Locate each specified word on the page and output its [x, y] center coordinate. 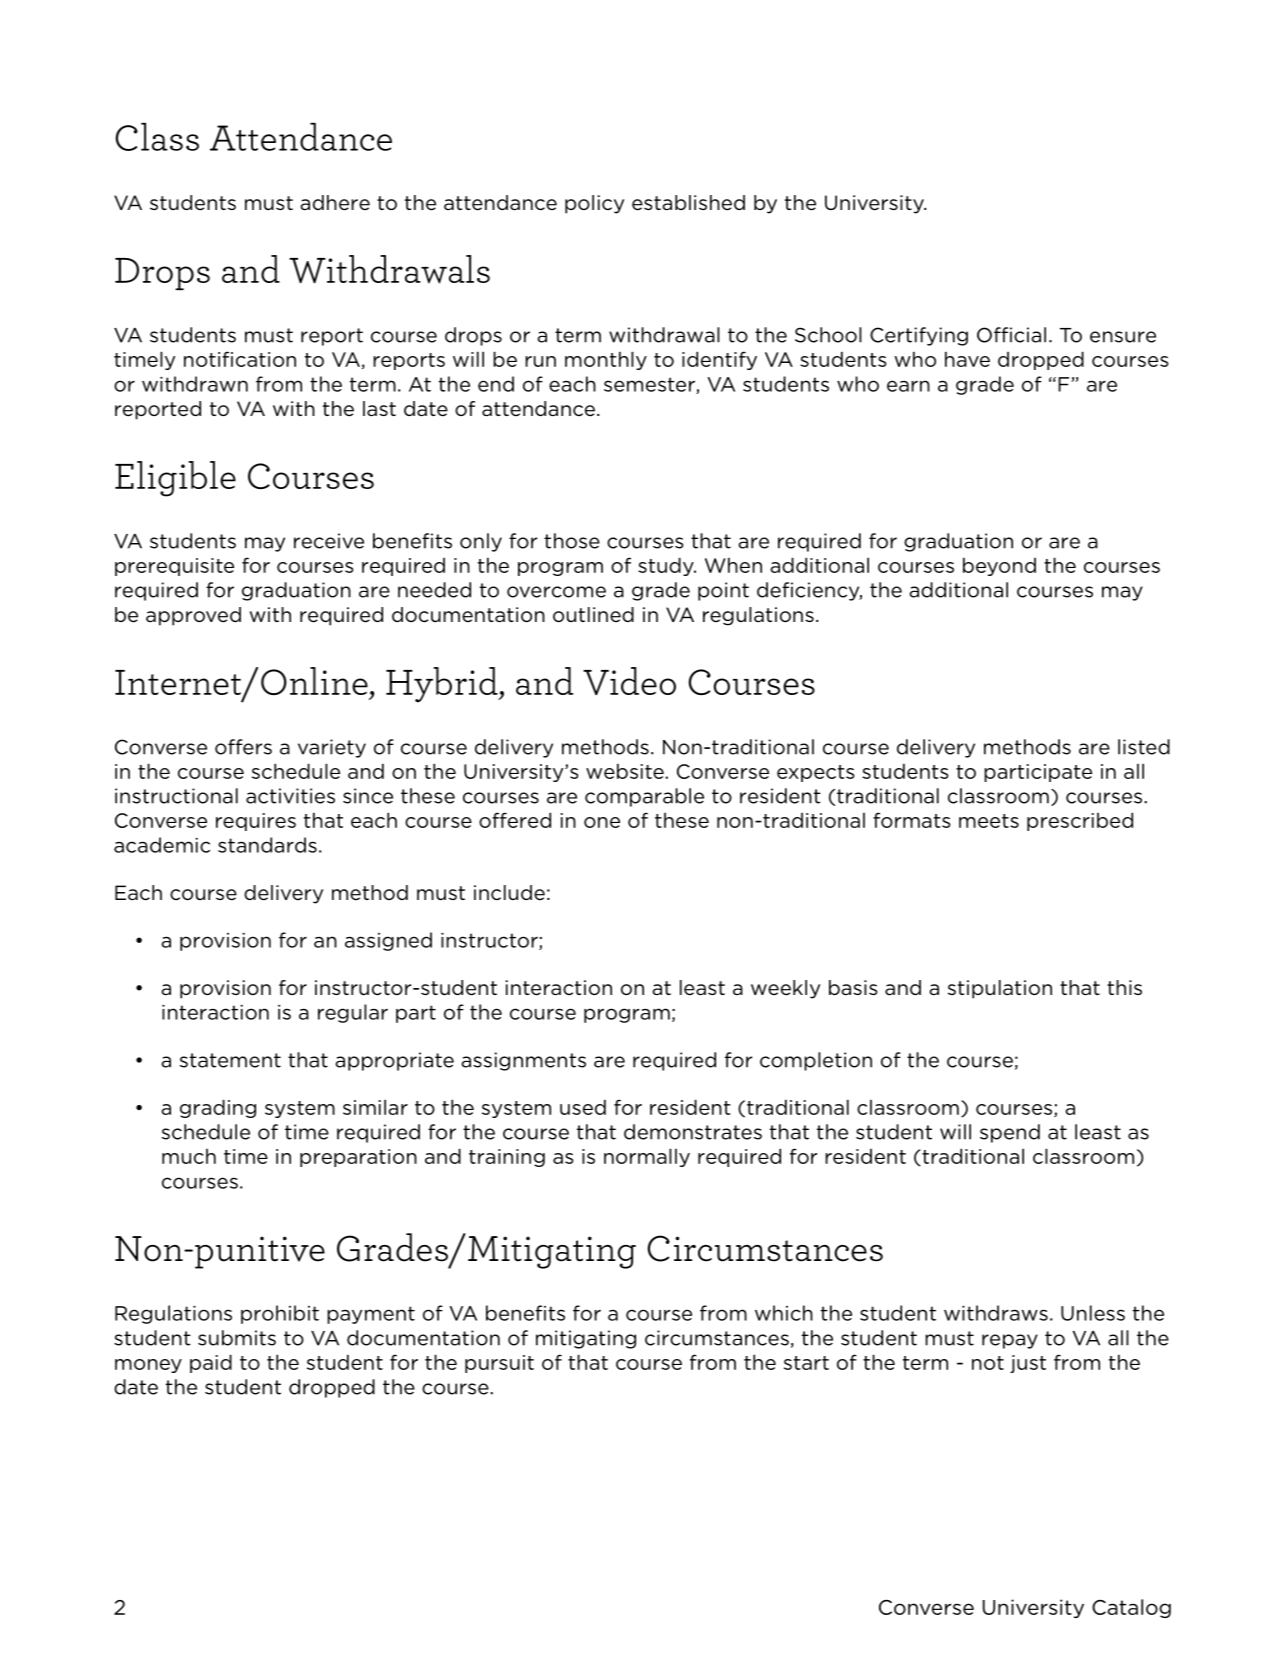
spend [1010, 1133]
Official [1011, 335]
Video [629, 681]
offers [243, 747]
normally [647, 1157]
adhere [335, 203]
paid [211, 1363]
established [688, 203]
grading [218, 1108]
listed [1144, 747]
